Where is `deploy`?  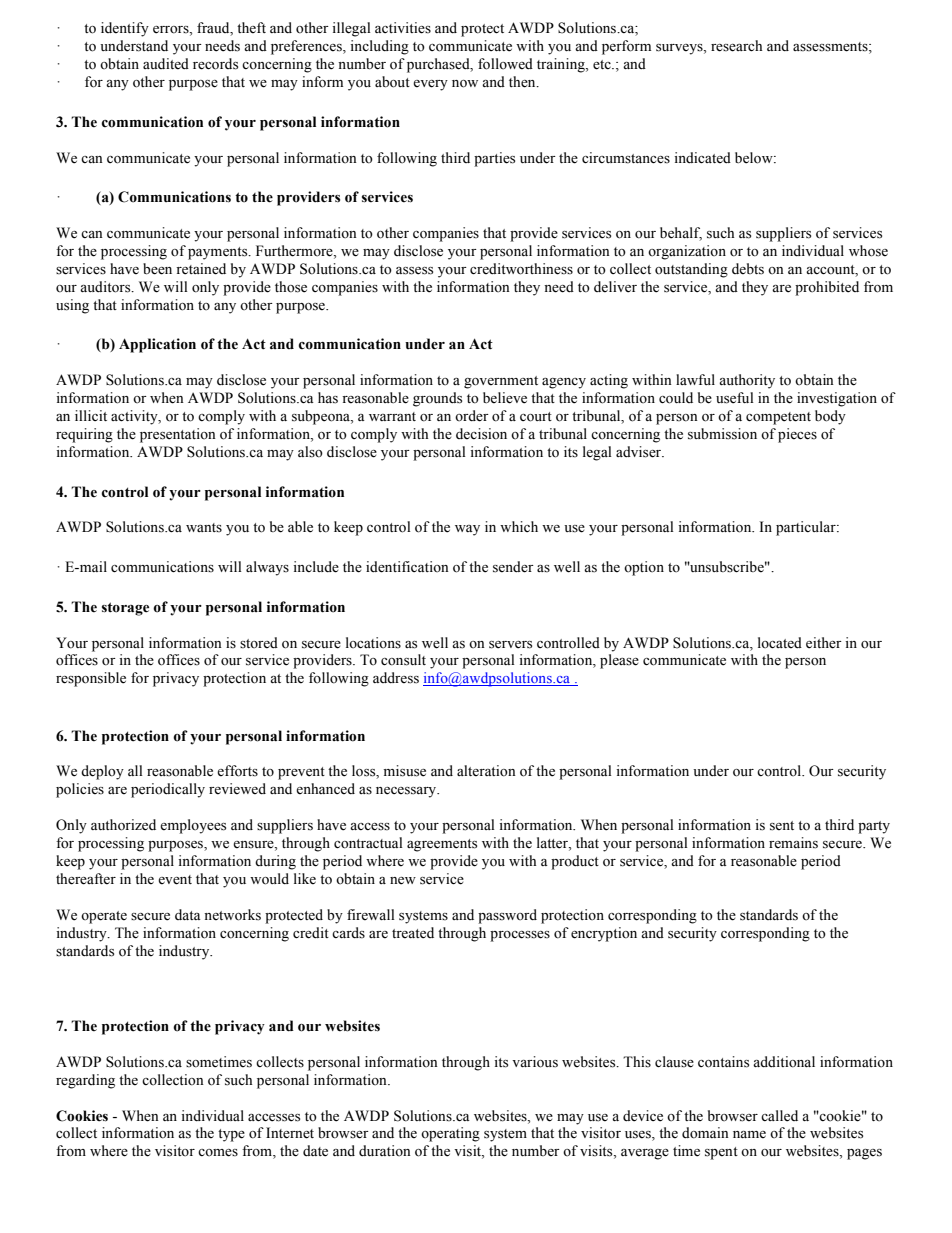 deploy is located at coordinates (102, 772).
